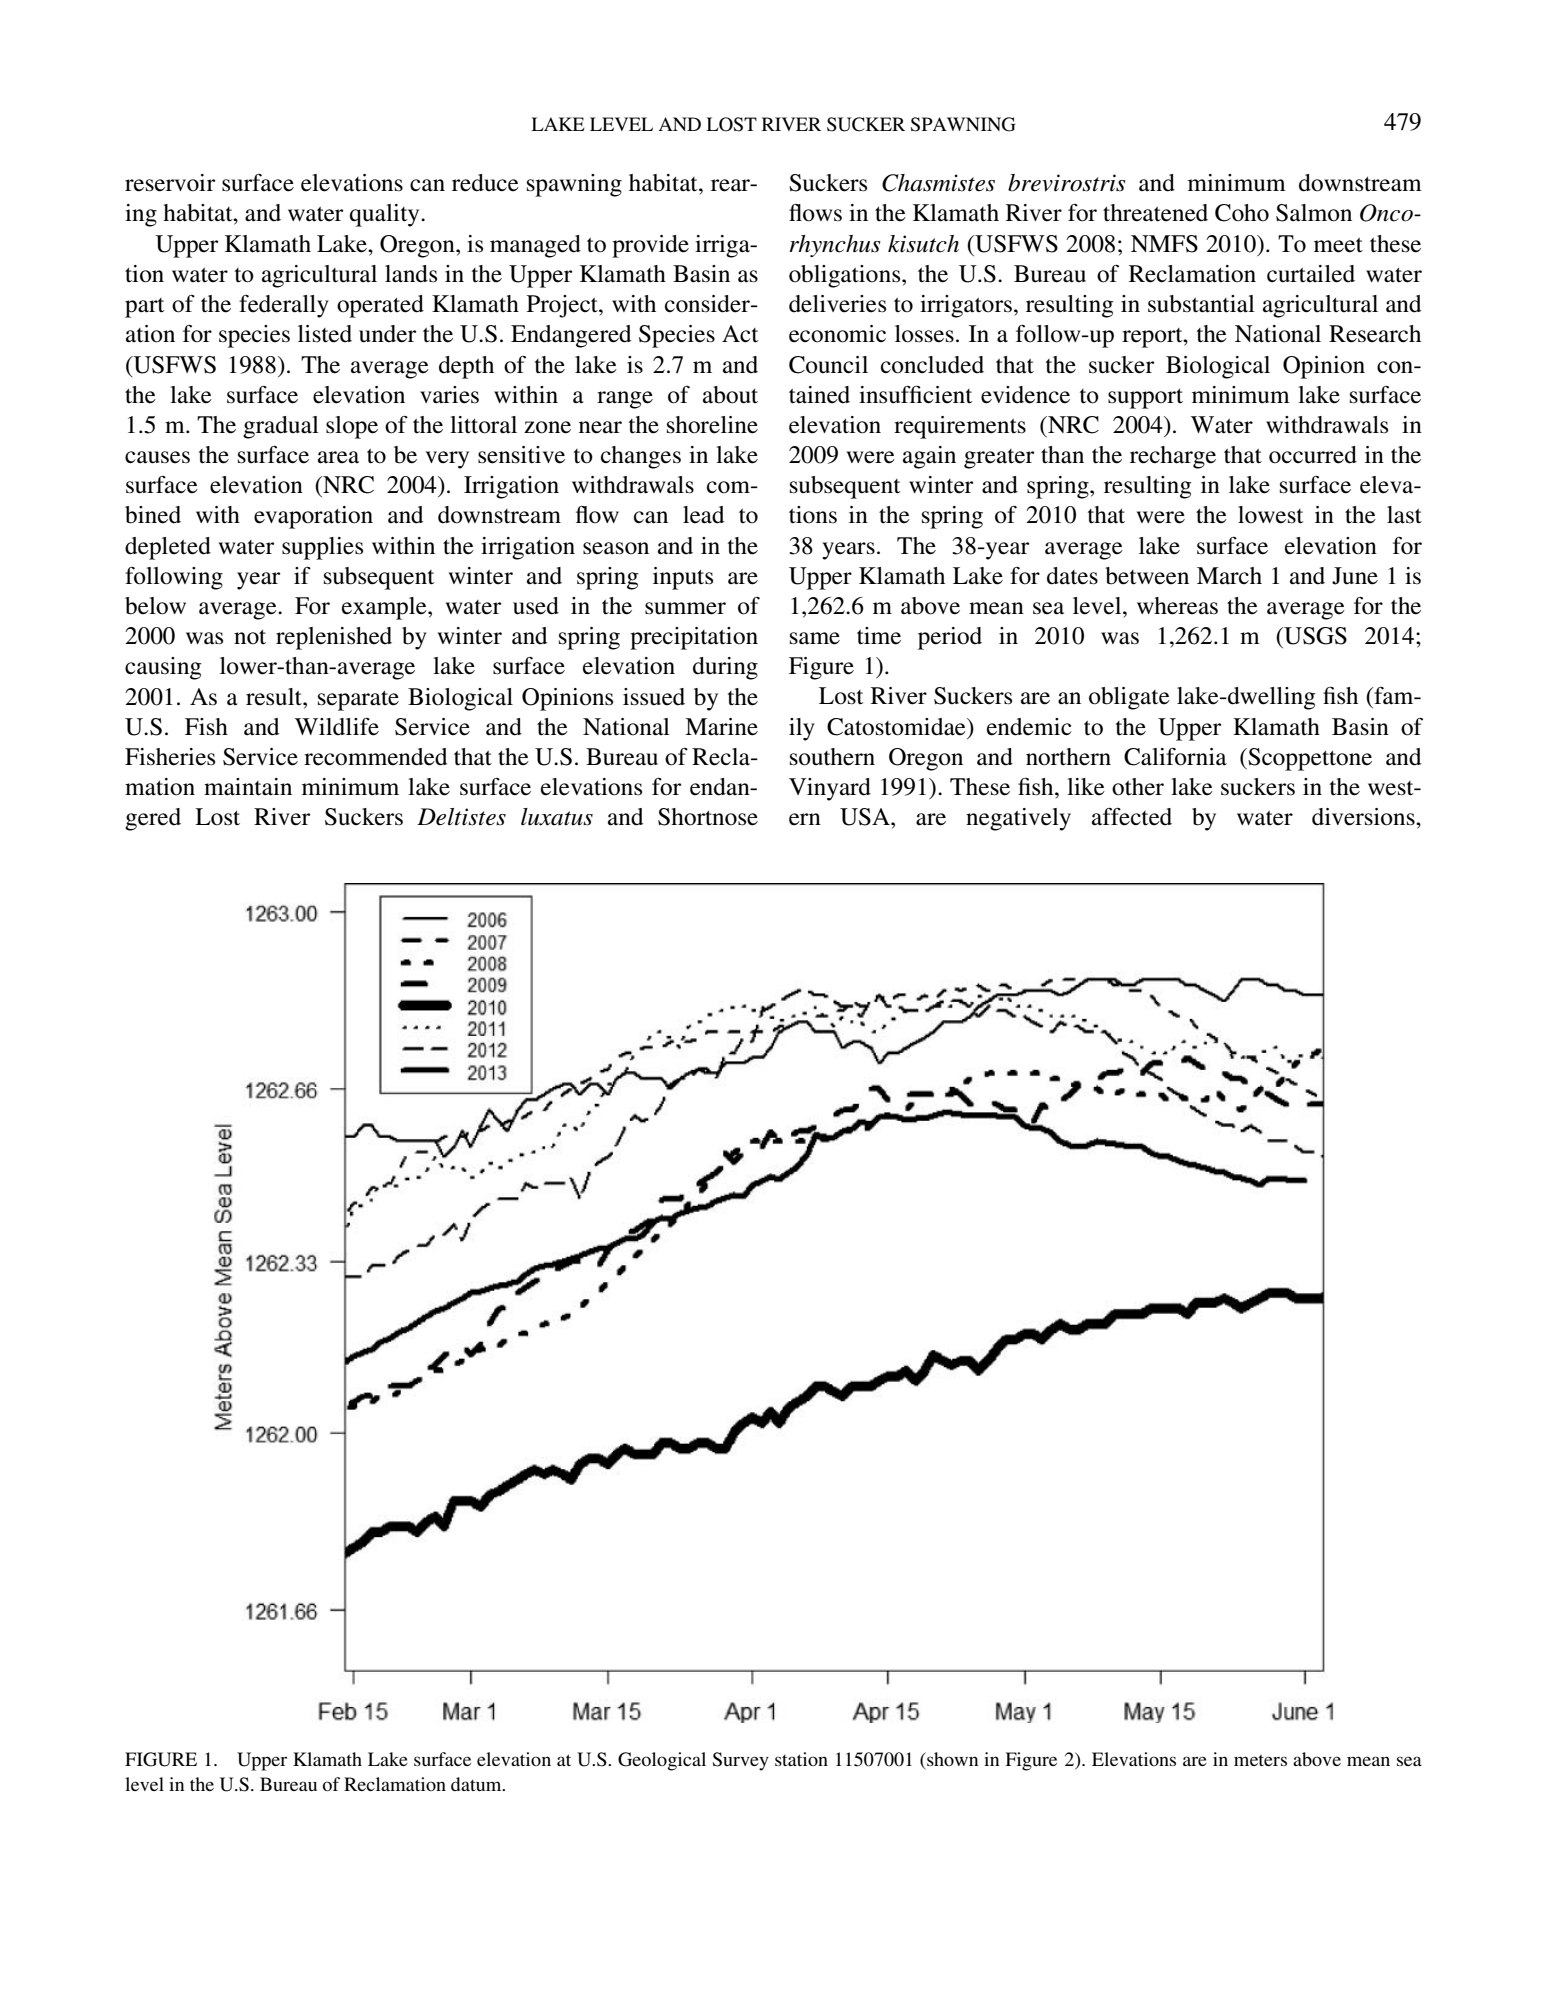 The width and height of the screenshot is (1545, 2000). What do you see at coordinates (337, 727) in the screenshot?
I see `Wildlife` at bounding box center [337, 727].
